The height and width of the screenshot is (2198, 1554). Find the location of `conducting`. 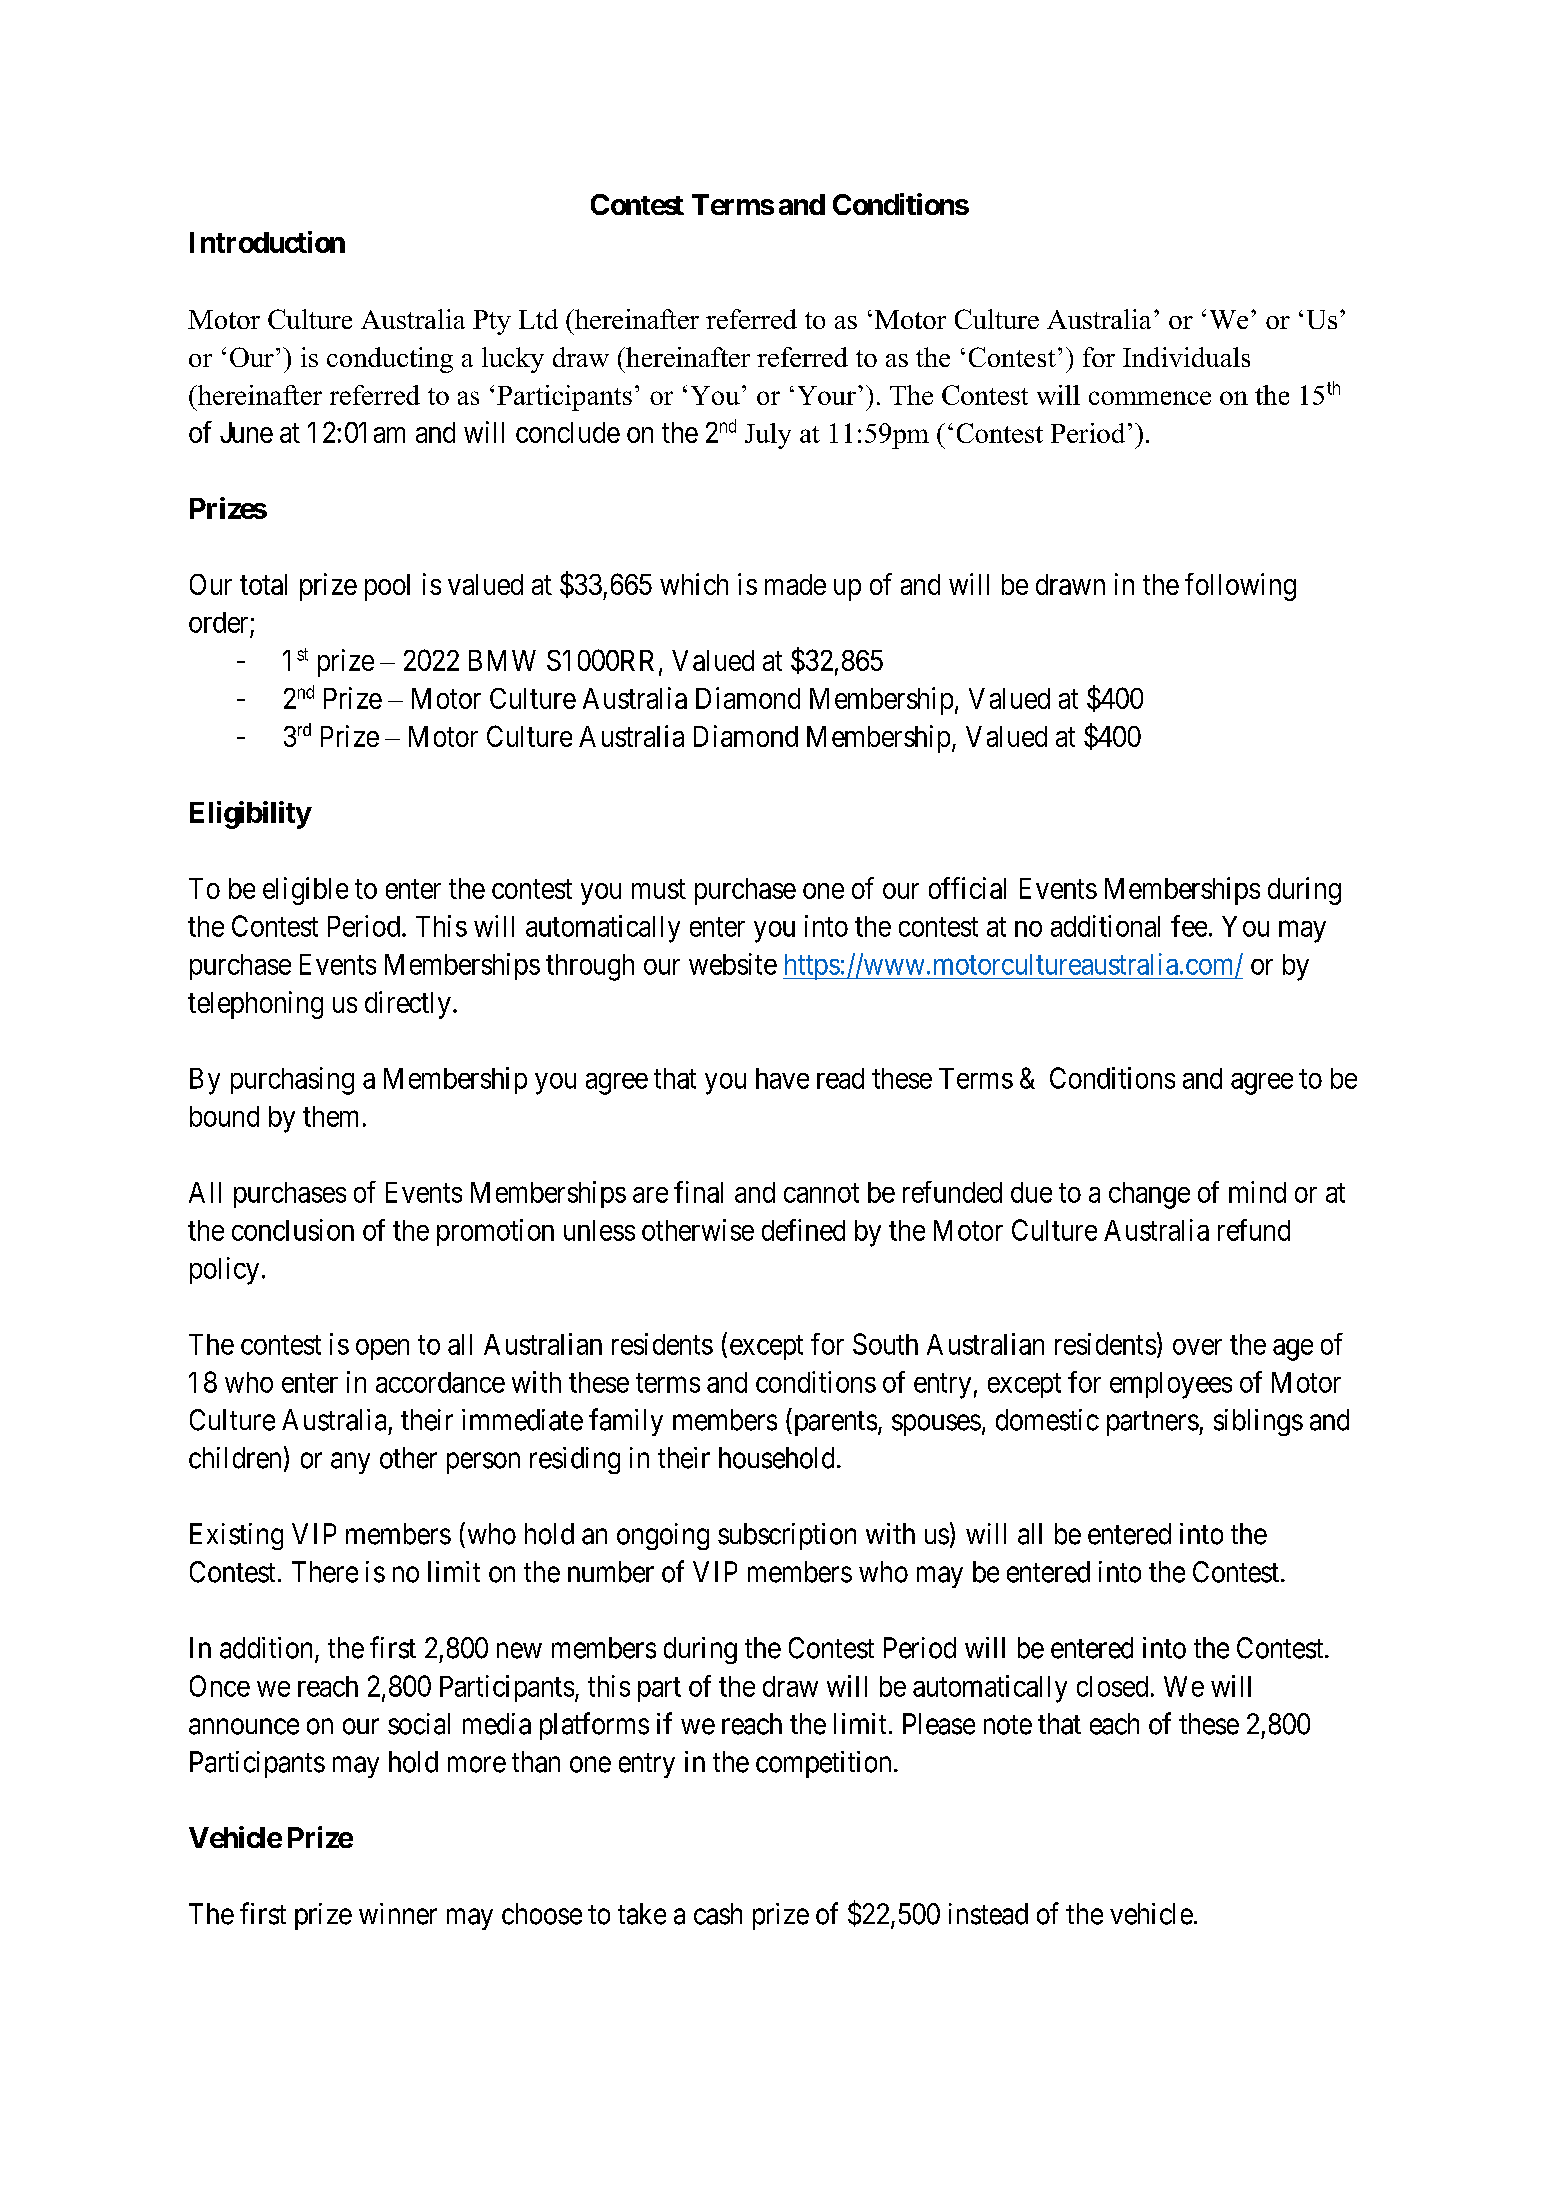

conducting is located at coordinates (390, 360).
